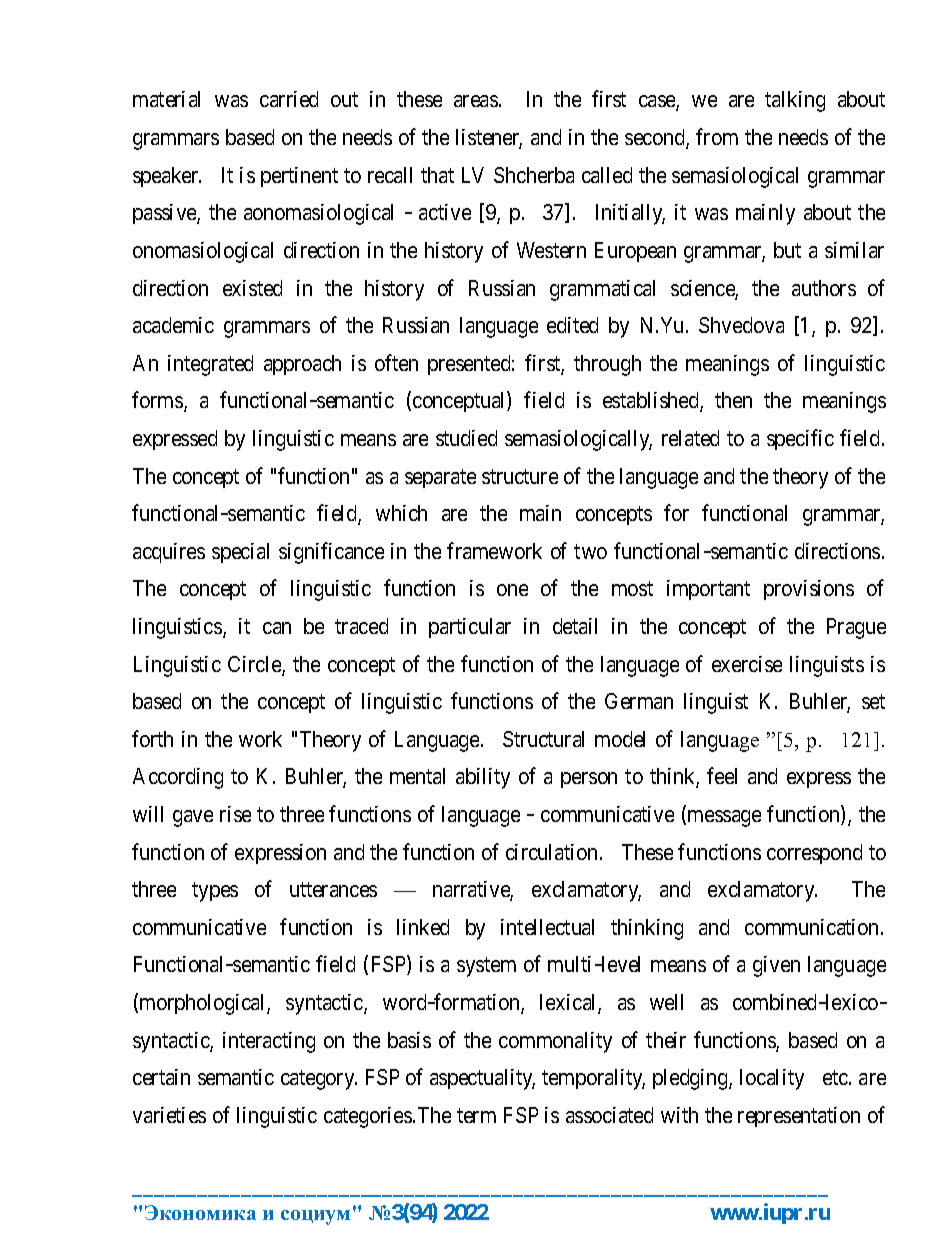 The height and width of the screenshot is (1233, 952). What do you see at coordinates (512, 590) in the screenshot?
I see `one` at bounding box center [512, 590].
